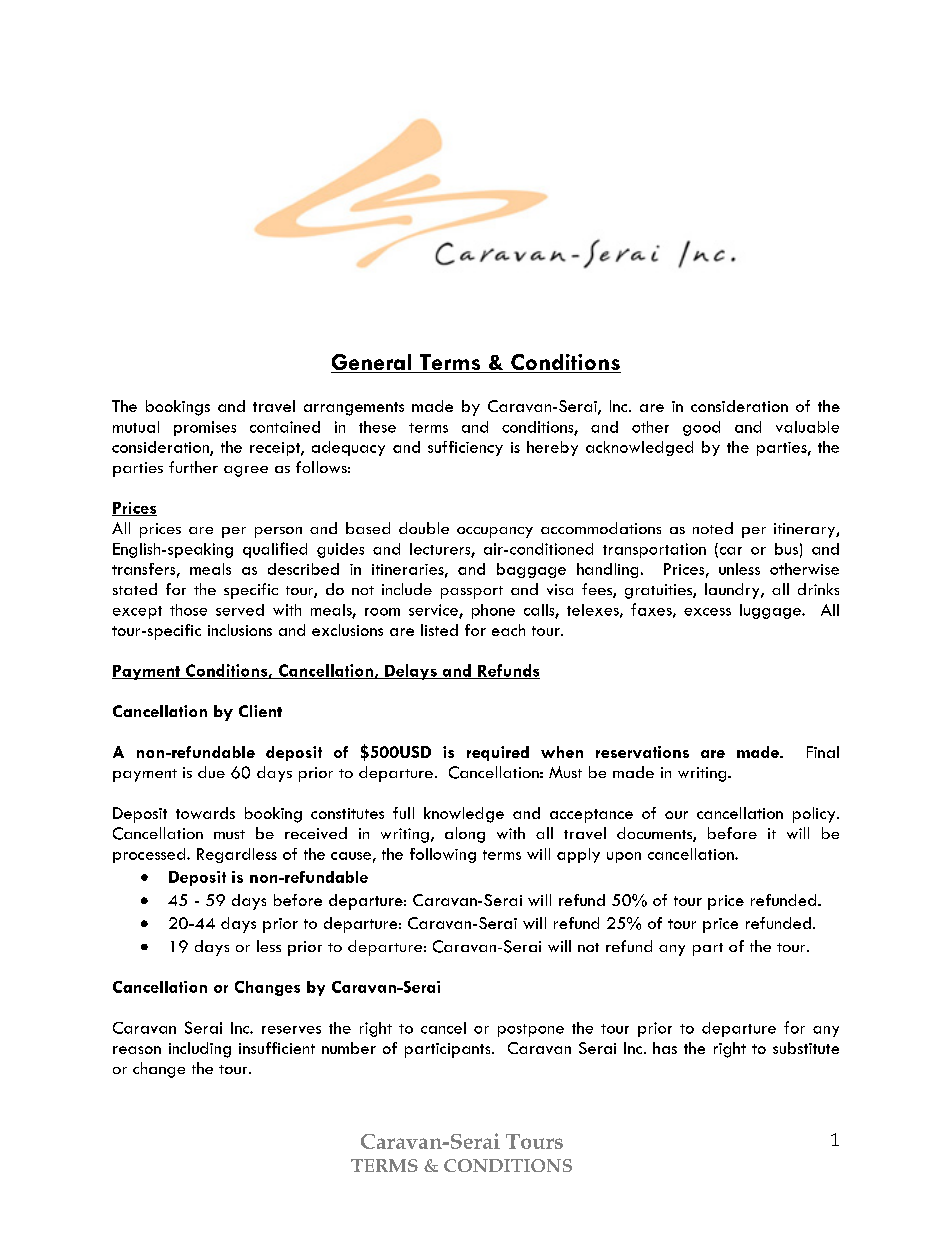 This screenshot has width=952, height=1233. What do you see at coordinates (443, 855) in the screenshot?
I see `following` at bounding box center [443, 855].
